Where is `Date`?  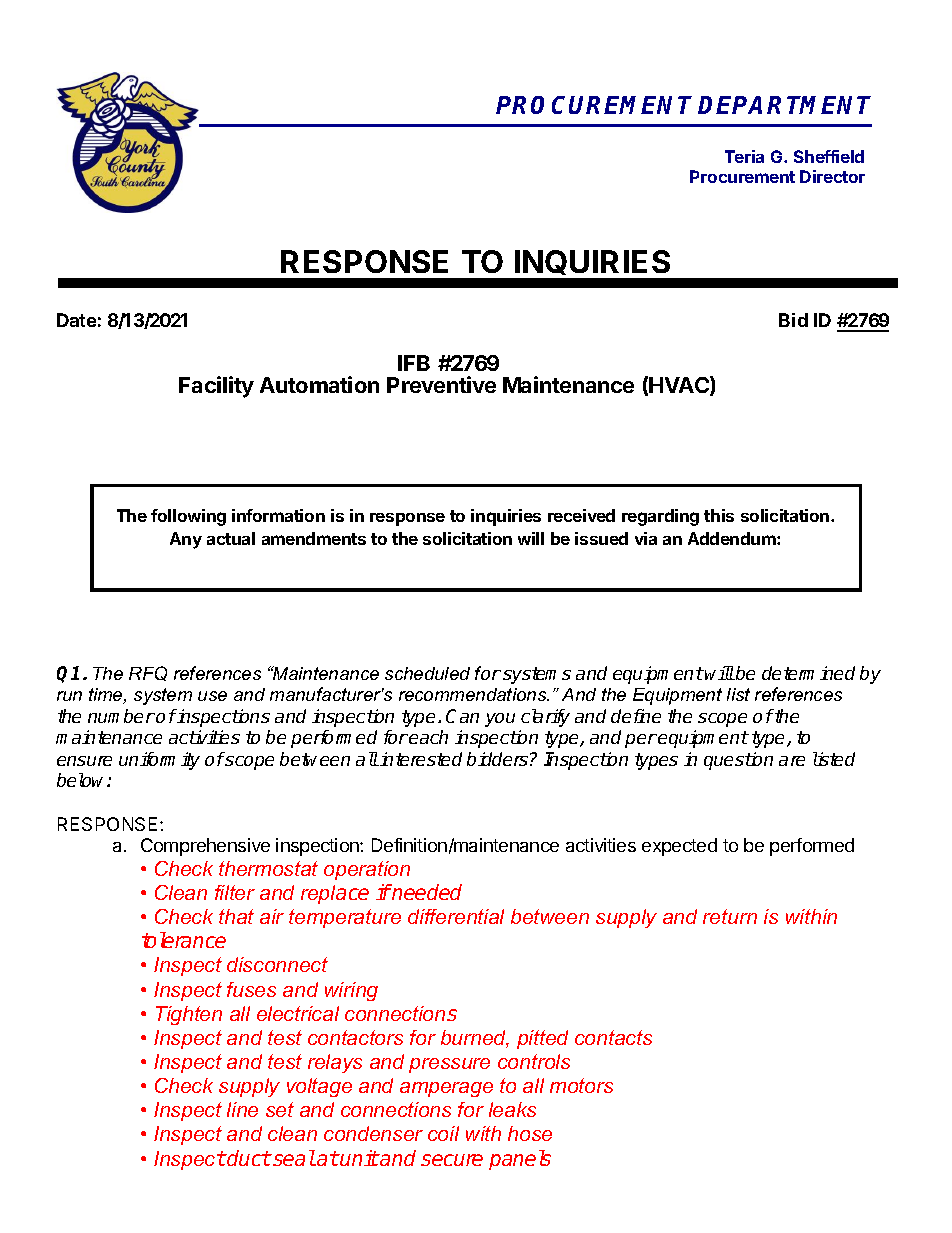
Date is located at coordinates (76, 320).
